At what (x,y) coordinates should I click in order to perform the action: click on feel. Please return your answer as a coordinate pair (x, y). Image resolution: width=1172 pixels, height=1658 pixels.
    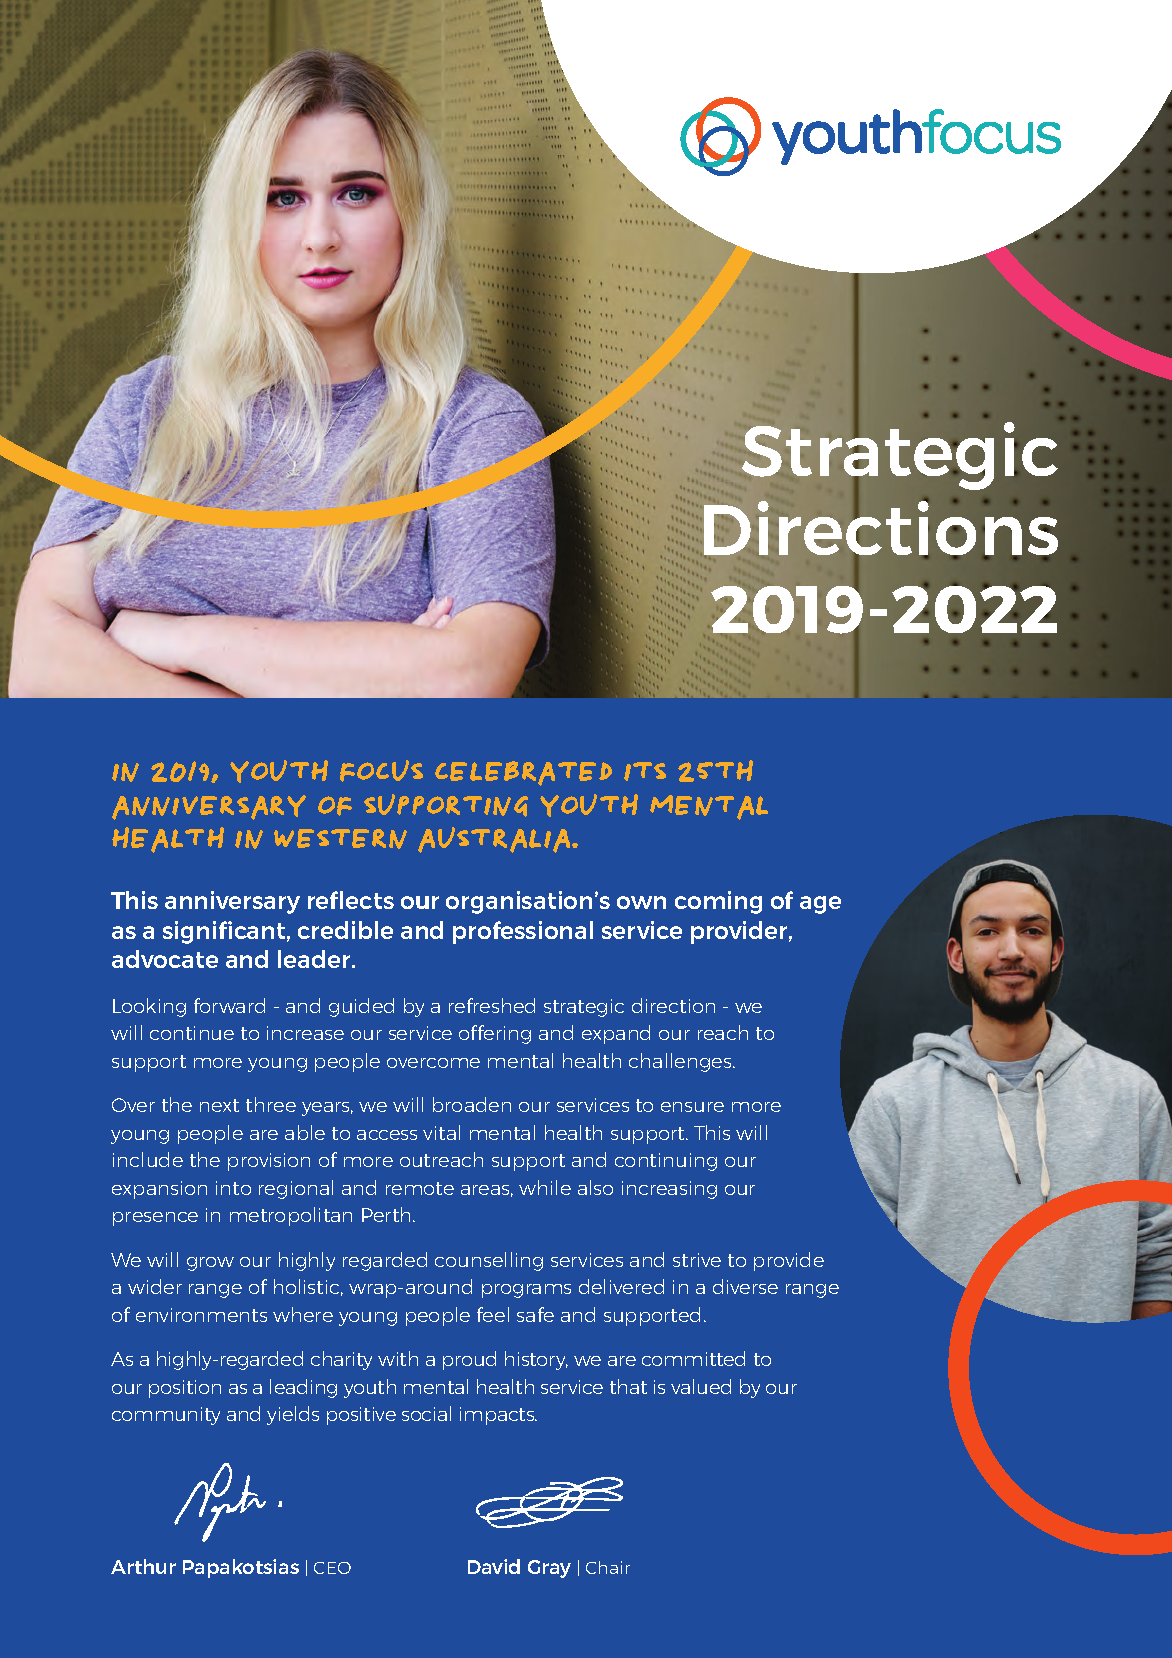
    Looking at the image, I should click on (493, 1314).
